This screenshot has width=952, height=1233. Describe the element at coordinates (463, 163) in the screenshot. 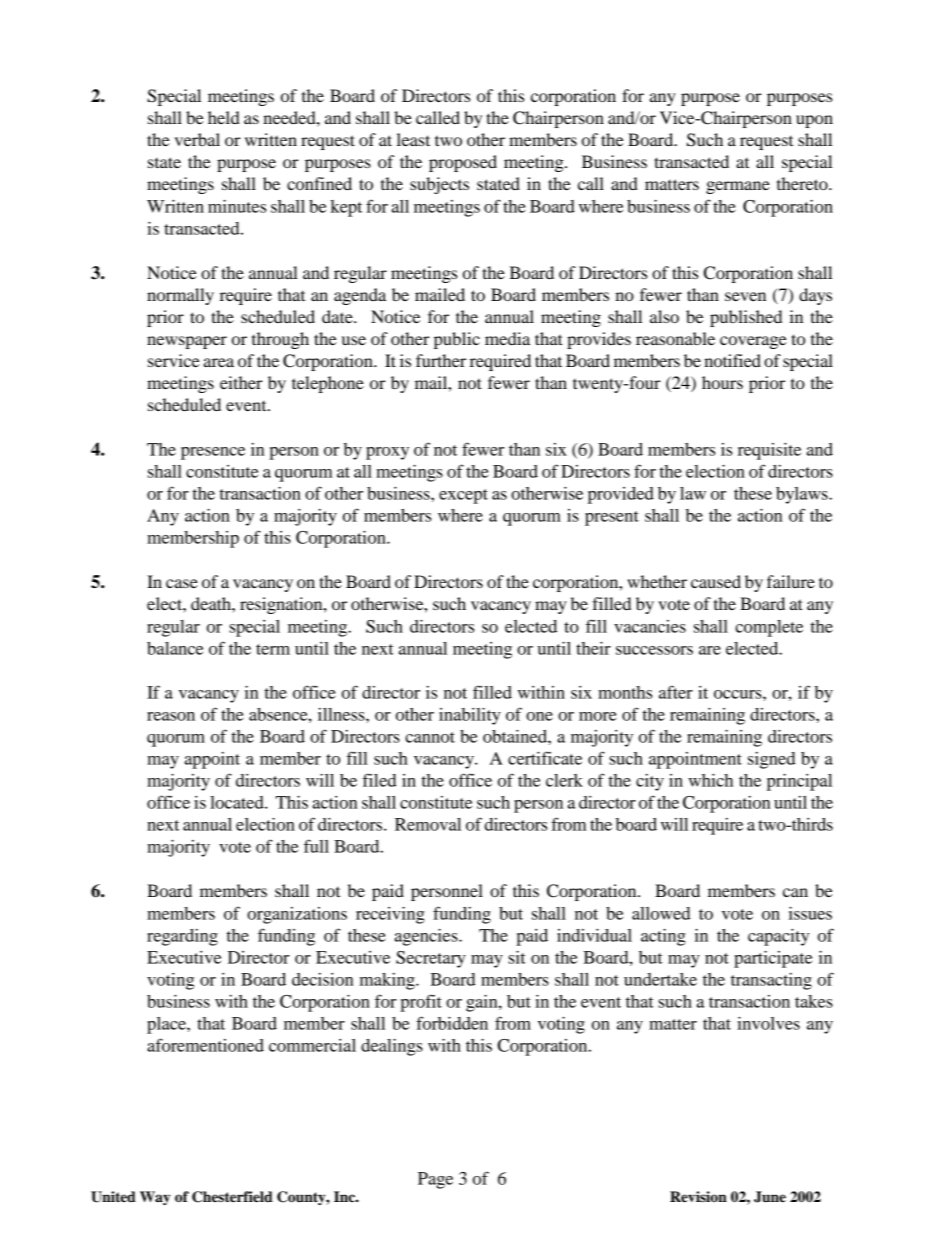

I see `proposed` at that location.
